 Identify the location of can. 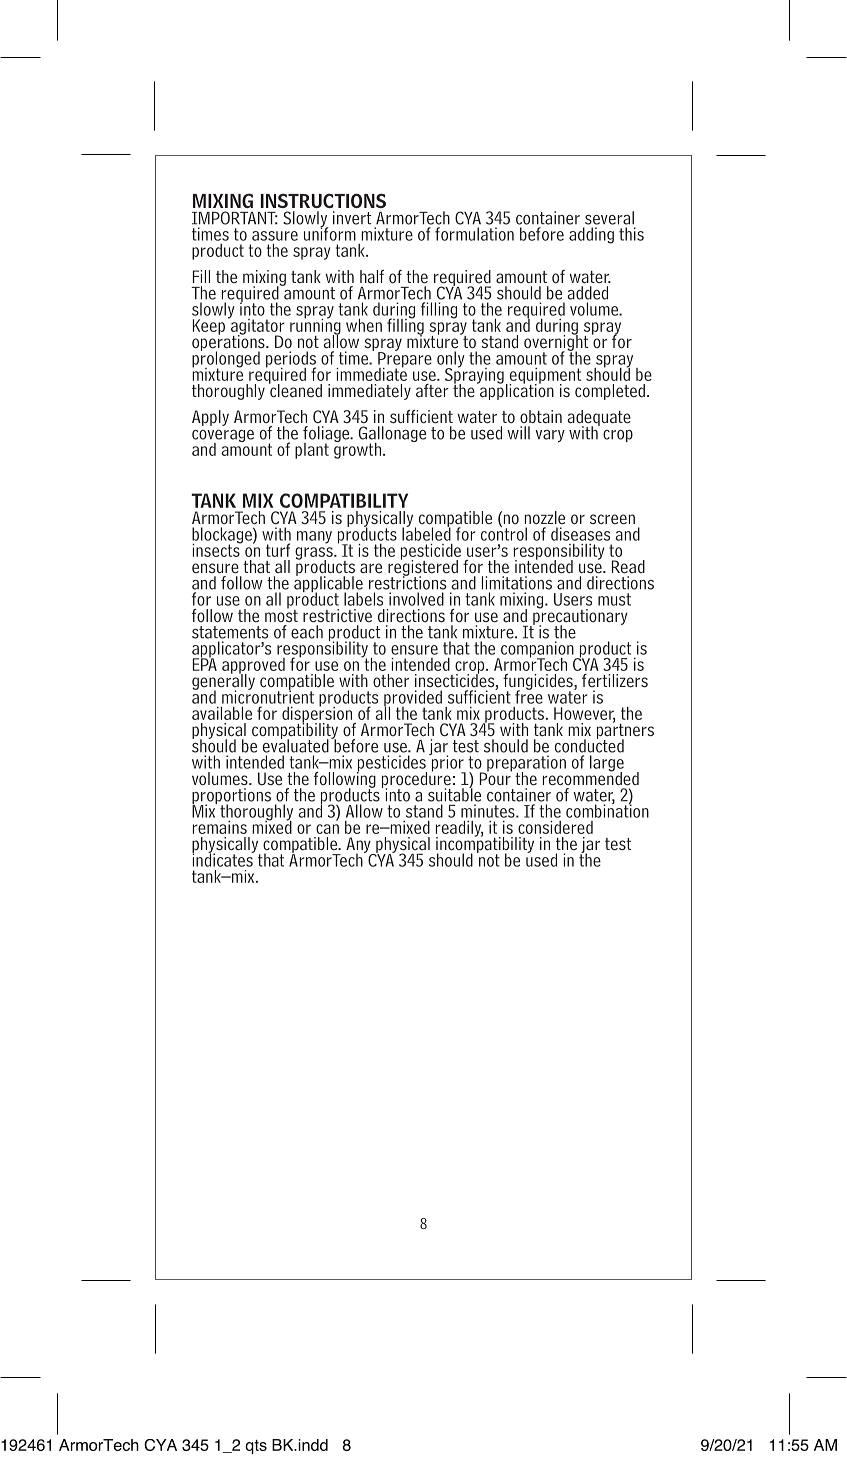
(327, 829).
